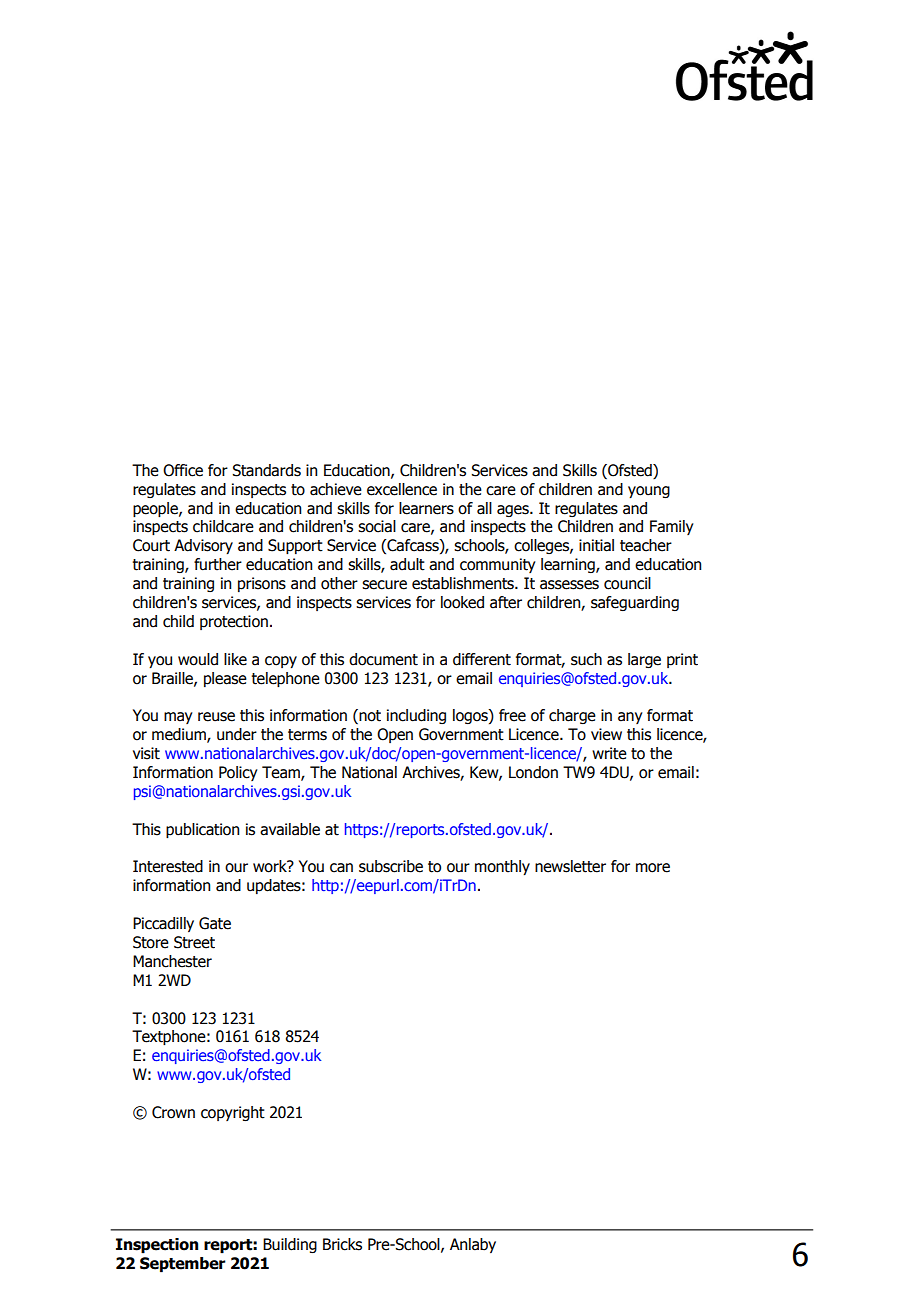 The height and width of the image is (1310, 924). Describe the element at coordinates (183, 1265) in the image. I see `September` at that location.
